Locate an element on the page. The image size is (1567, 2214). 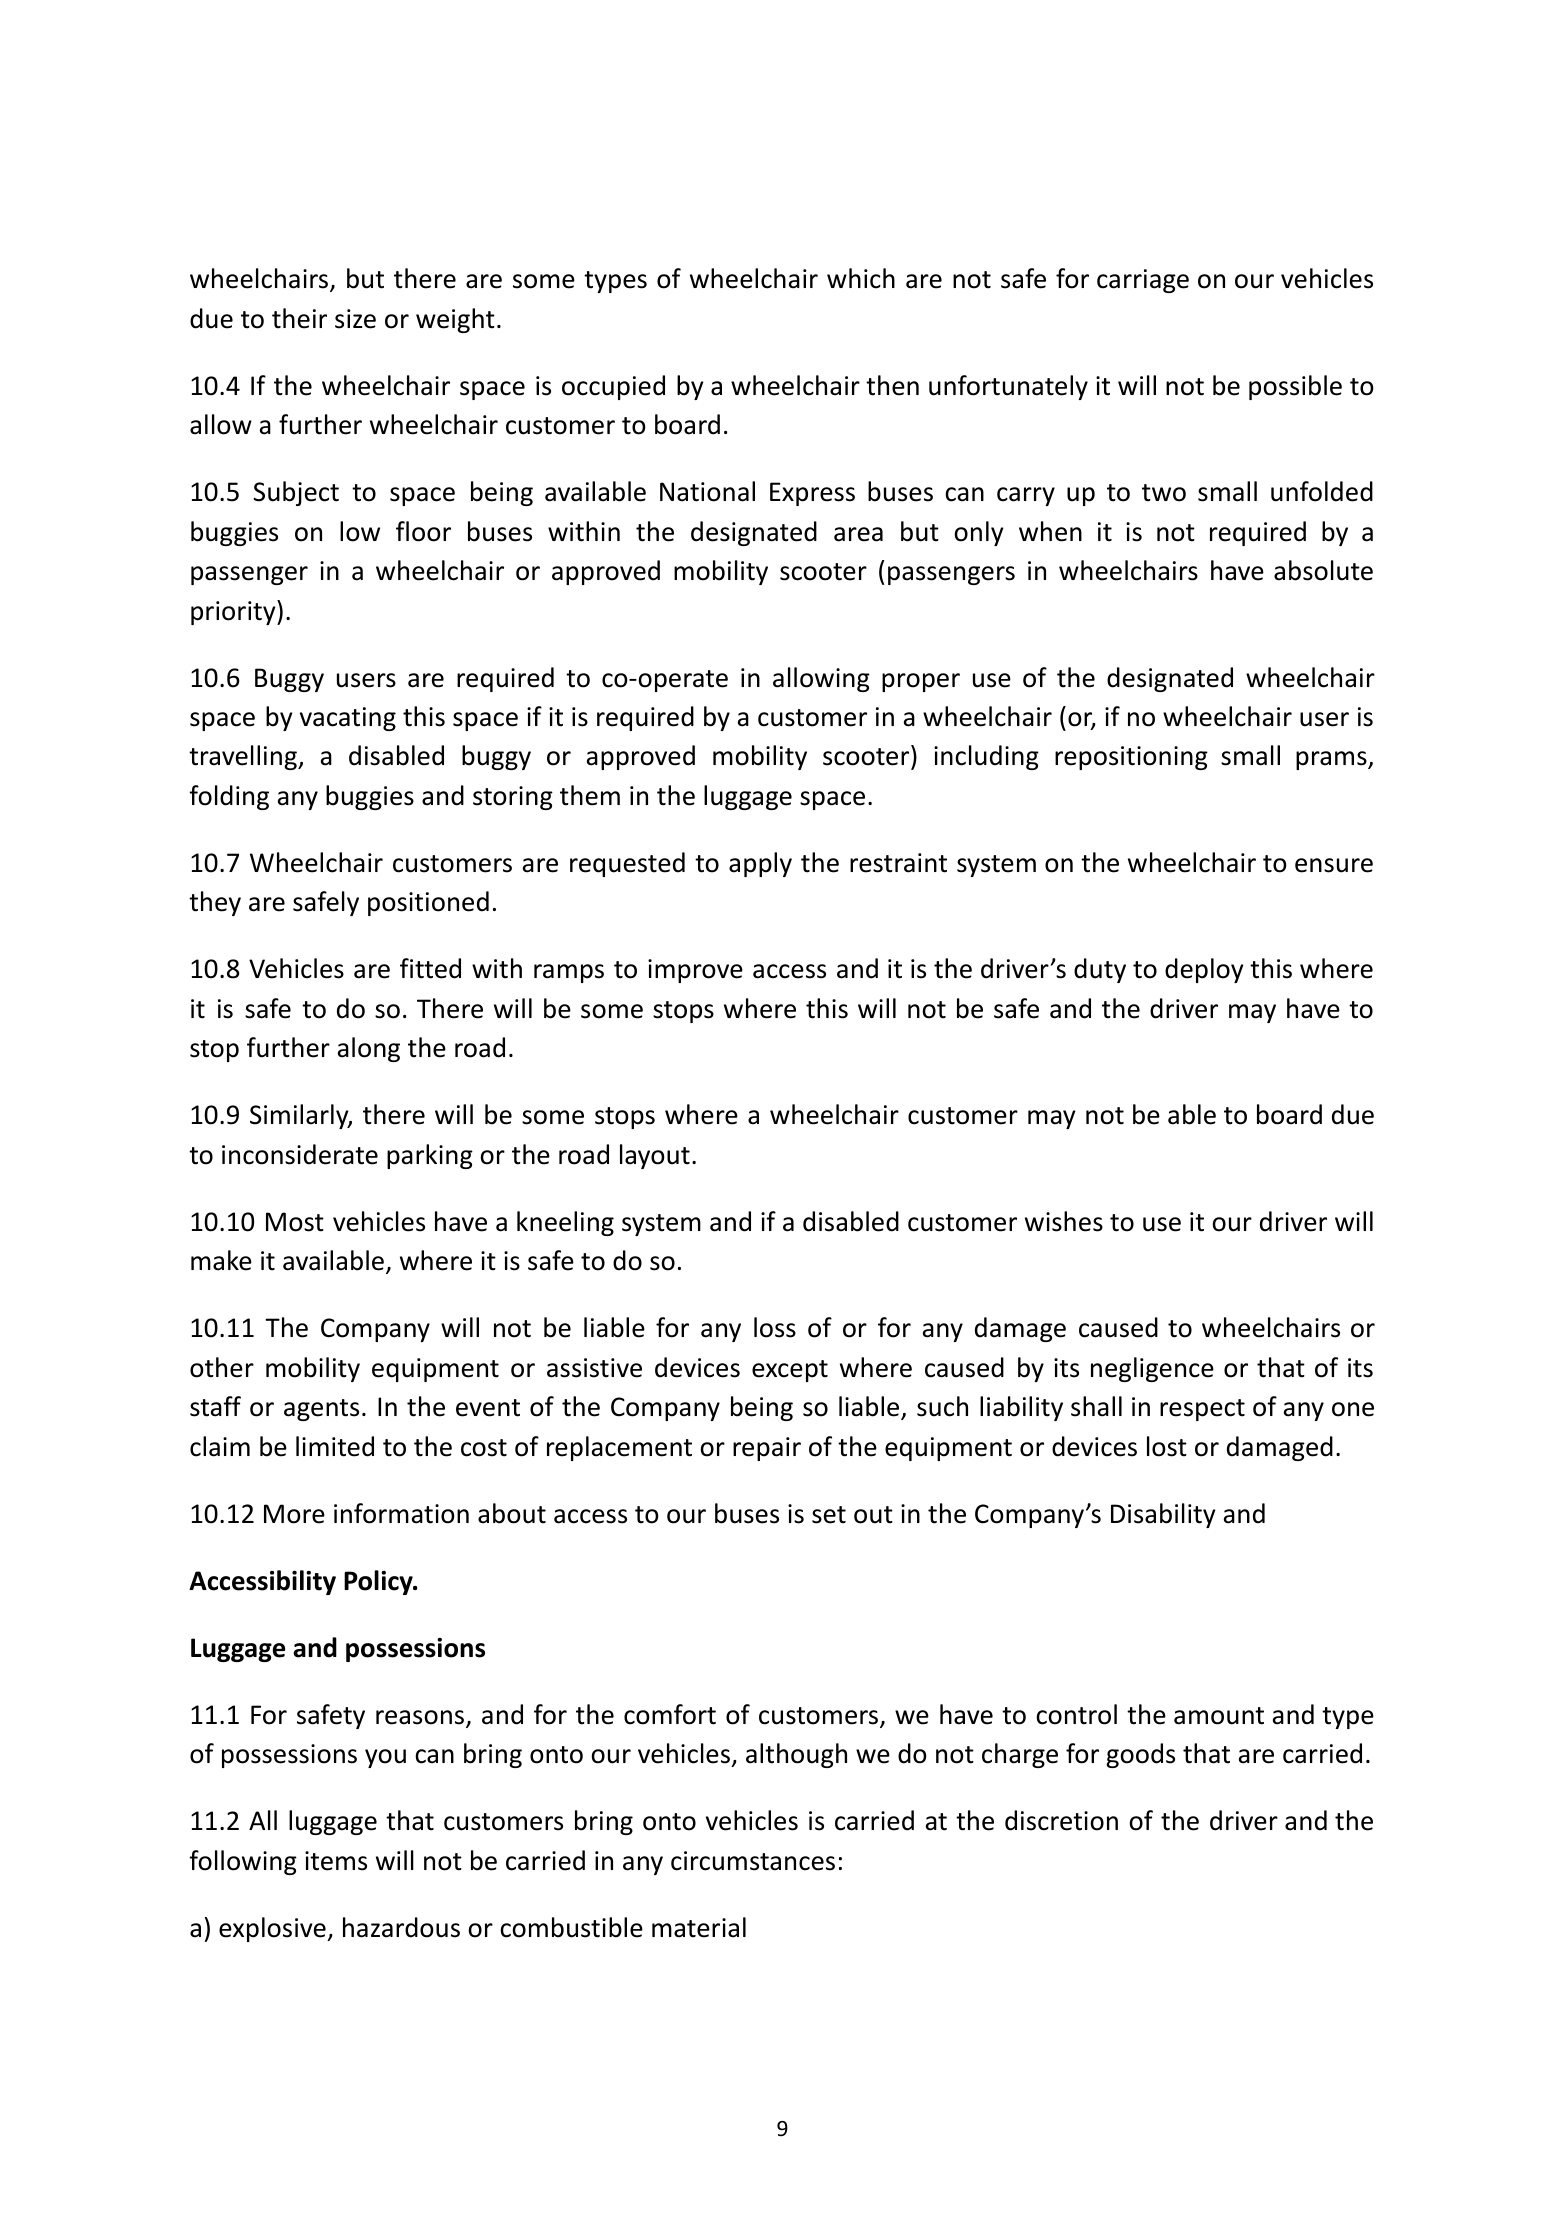
deploy is located at coordinates (1204, 970).
